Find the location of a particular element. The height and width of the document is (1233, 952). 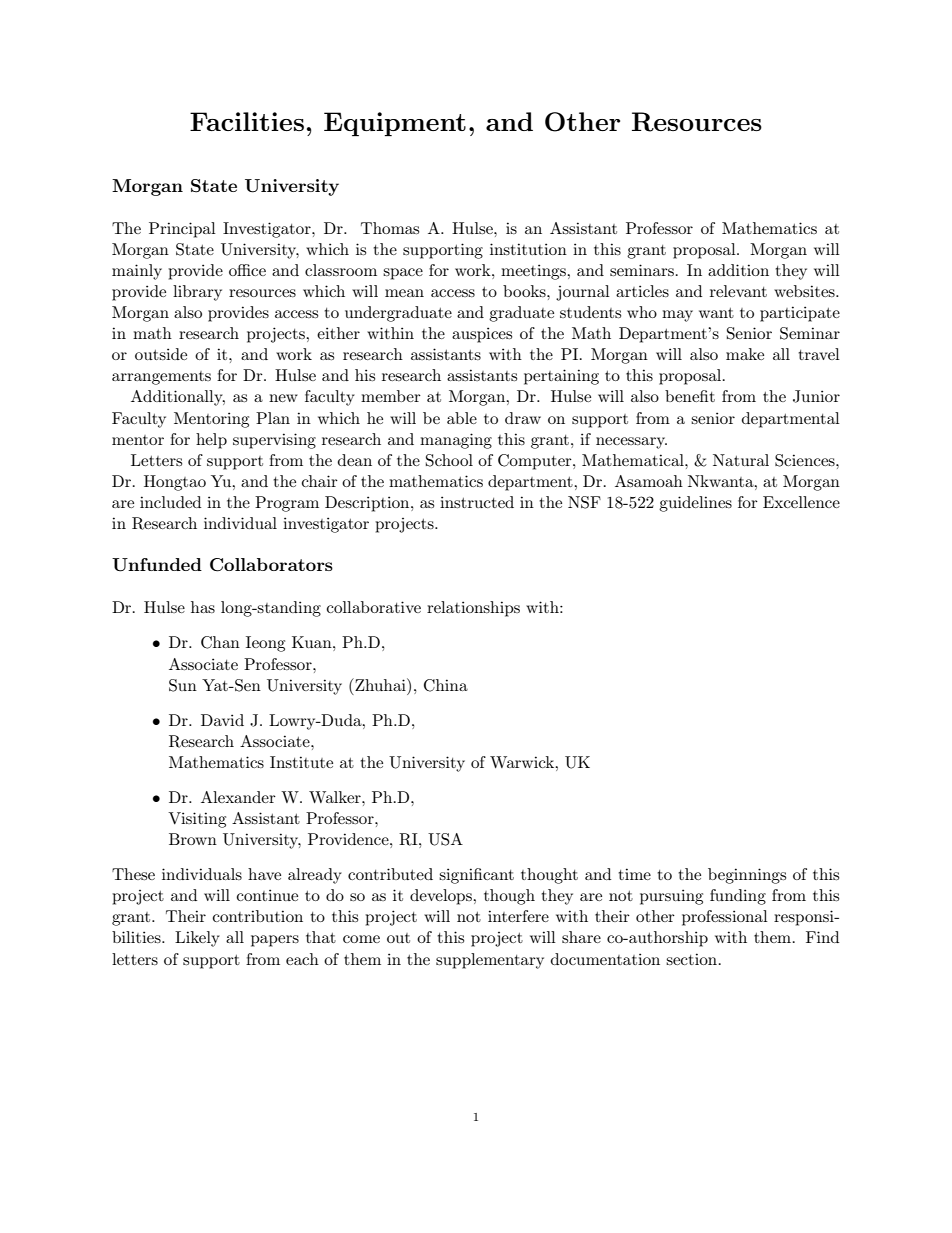

guidelines is located at coordinates (695, 504).
